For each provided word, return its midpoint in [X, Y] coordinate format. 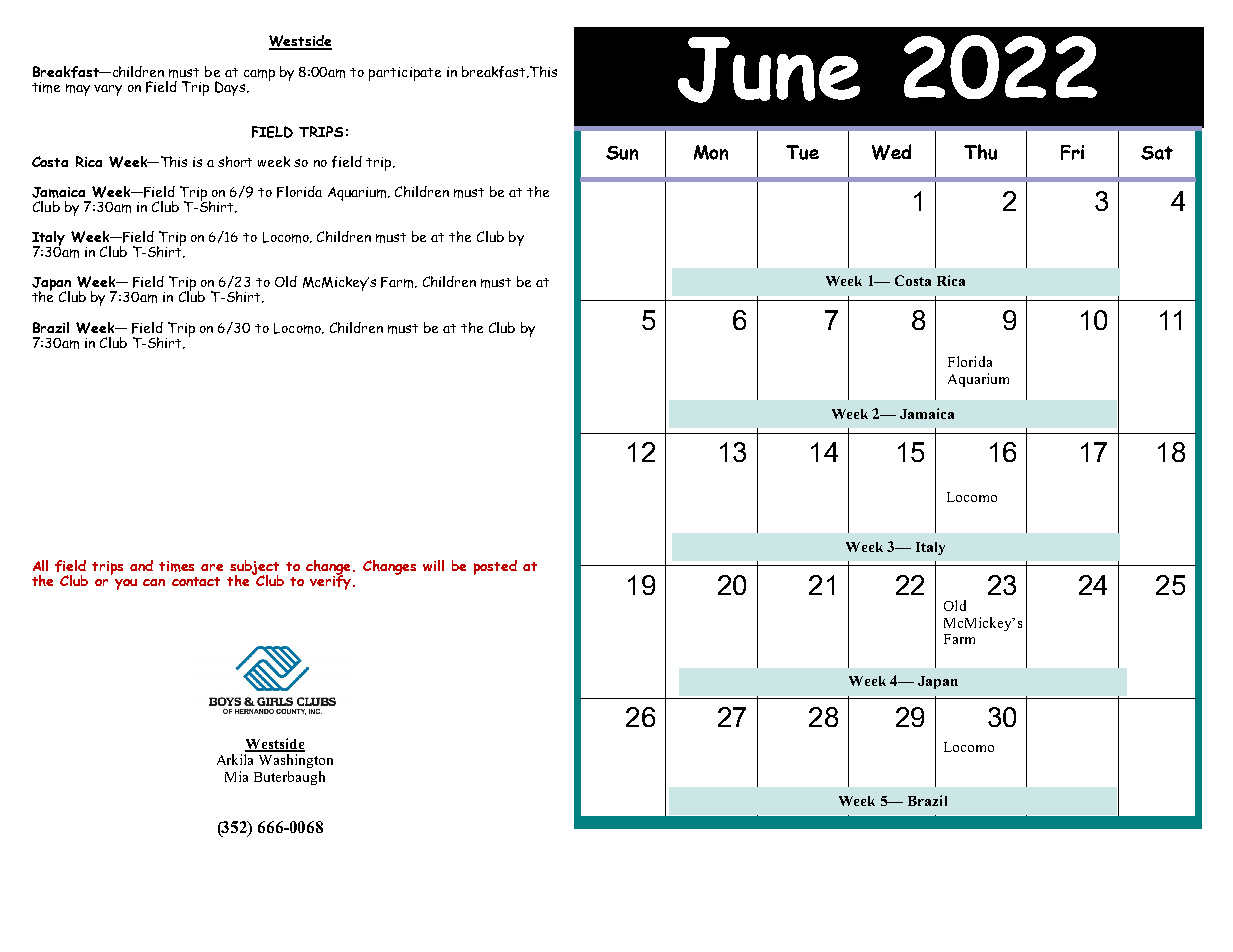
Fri [1072, 152]
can [154, 582]
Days [230, 88]
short [235, 161]
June [769, 70]
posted [495, 567]
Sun [622, 153]
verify [330, 581]
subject [254, 569]
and [141, 565]
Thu [980, 152]
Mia [236, 776]
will [433, 565]
